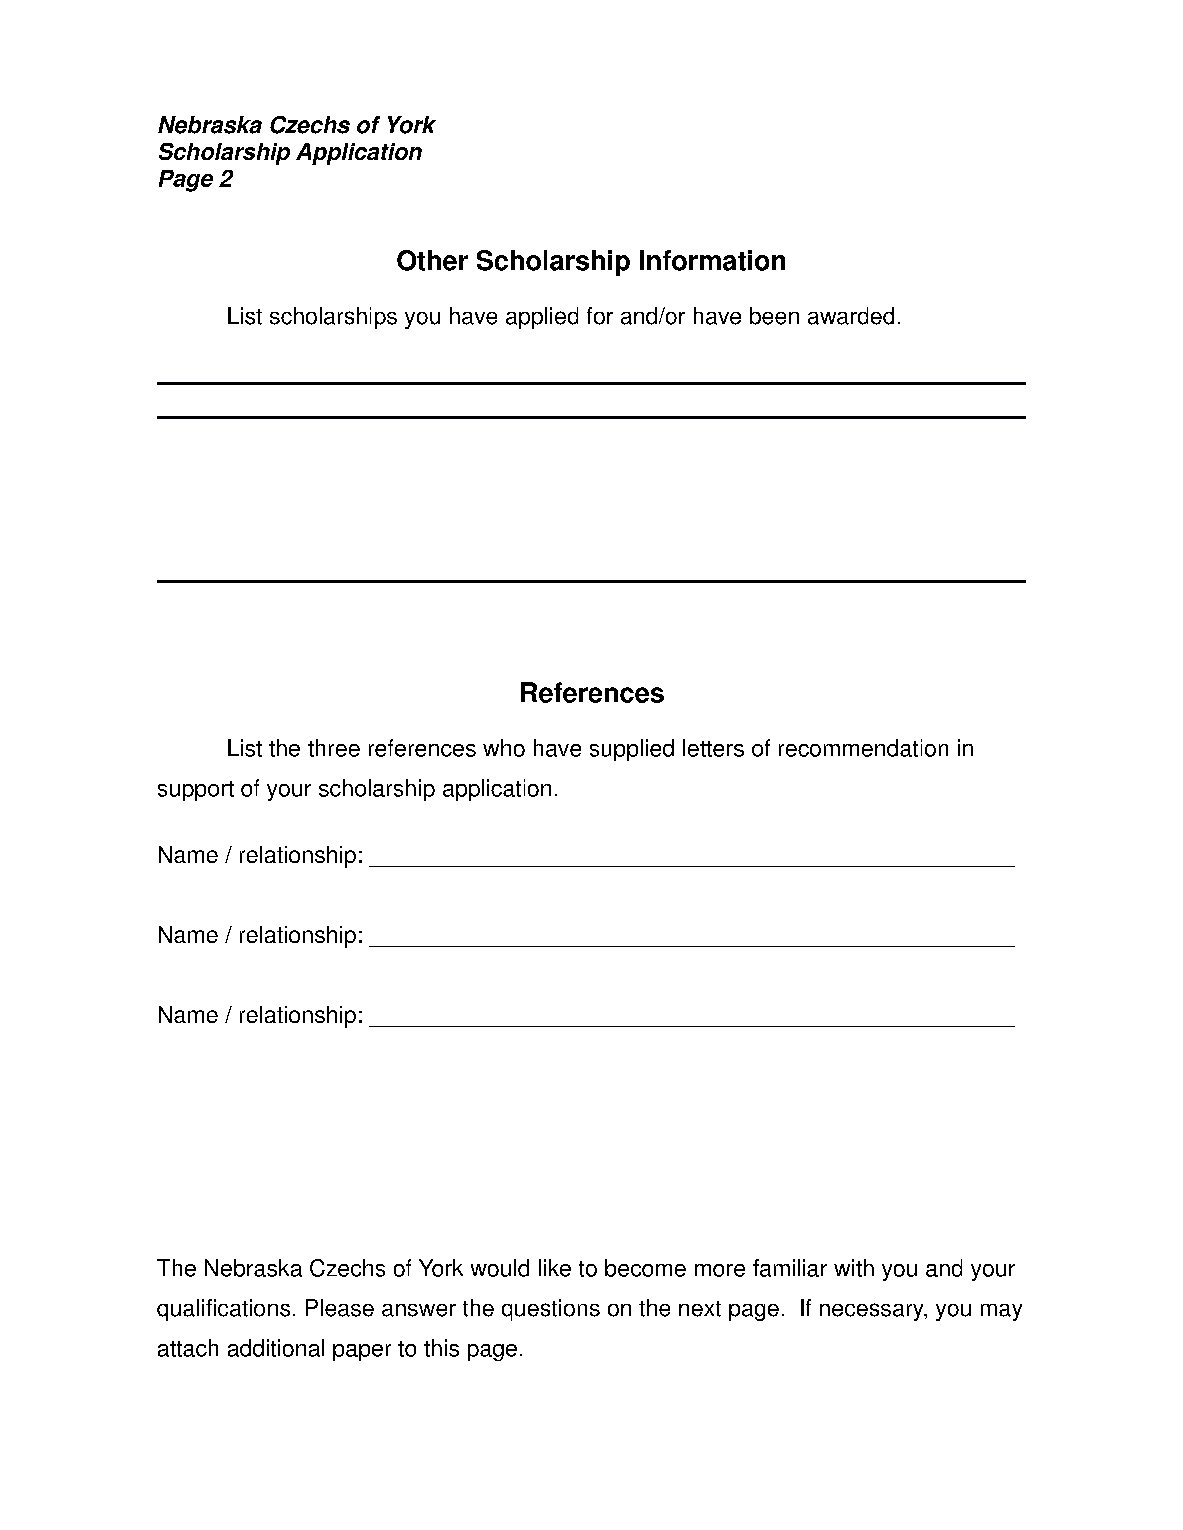 This page has width=1183, height=1530. What do you see at coordinates (851, 316) in the page?
I see `awarded` at bounding box center [851, 316].
